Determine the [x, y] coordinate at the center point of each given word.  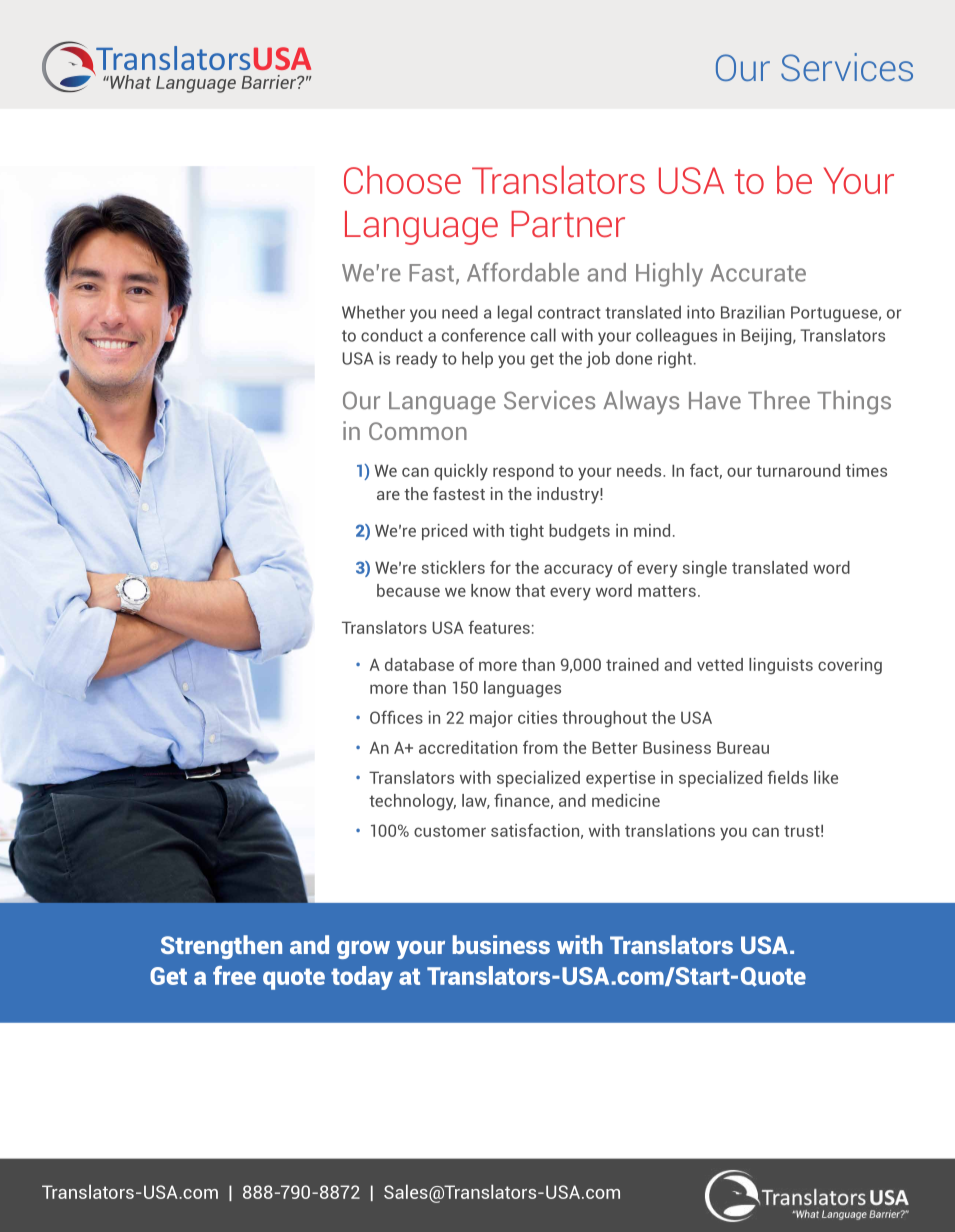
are [388, 495]
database [419, 664]
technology [412, 802]
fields [787, 777]
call [543, 335]
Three [779, 400]
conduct [392, 335]
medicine [626, 800]
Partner [568, 224]
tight [526, 532]
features [499, 627]
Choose [402, 179]
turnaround [798, 470]
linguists [781, 666]
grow [363, 950]
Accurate [758, 273]
